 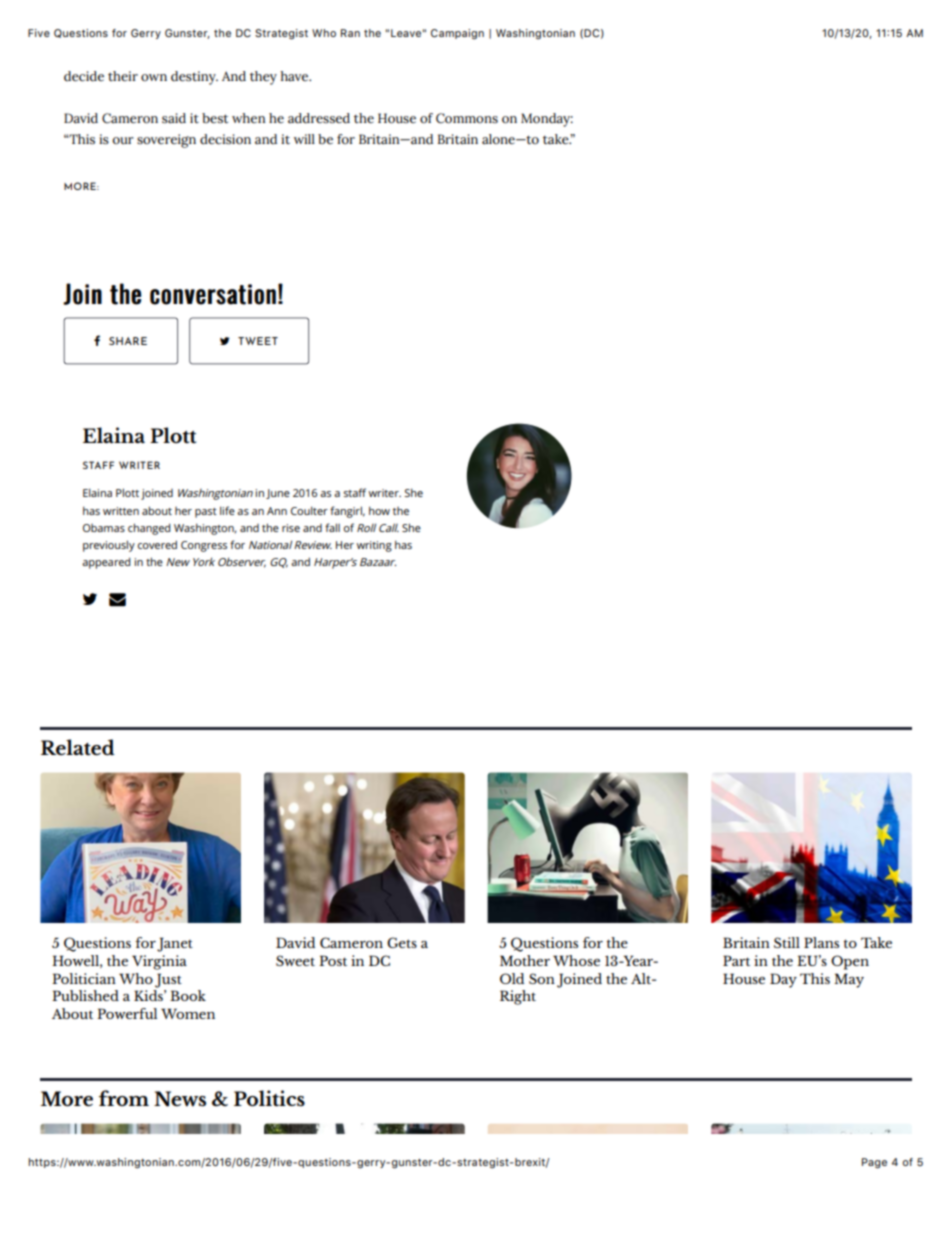 I want to click on Janet, so click(x=175, y=944).
